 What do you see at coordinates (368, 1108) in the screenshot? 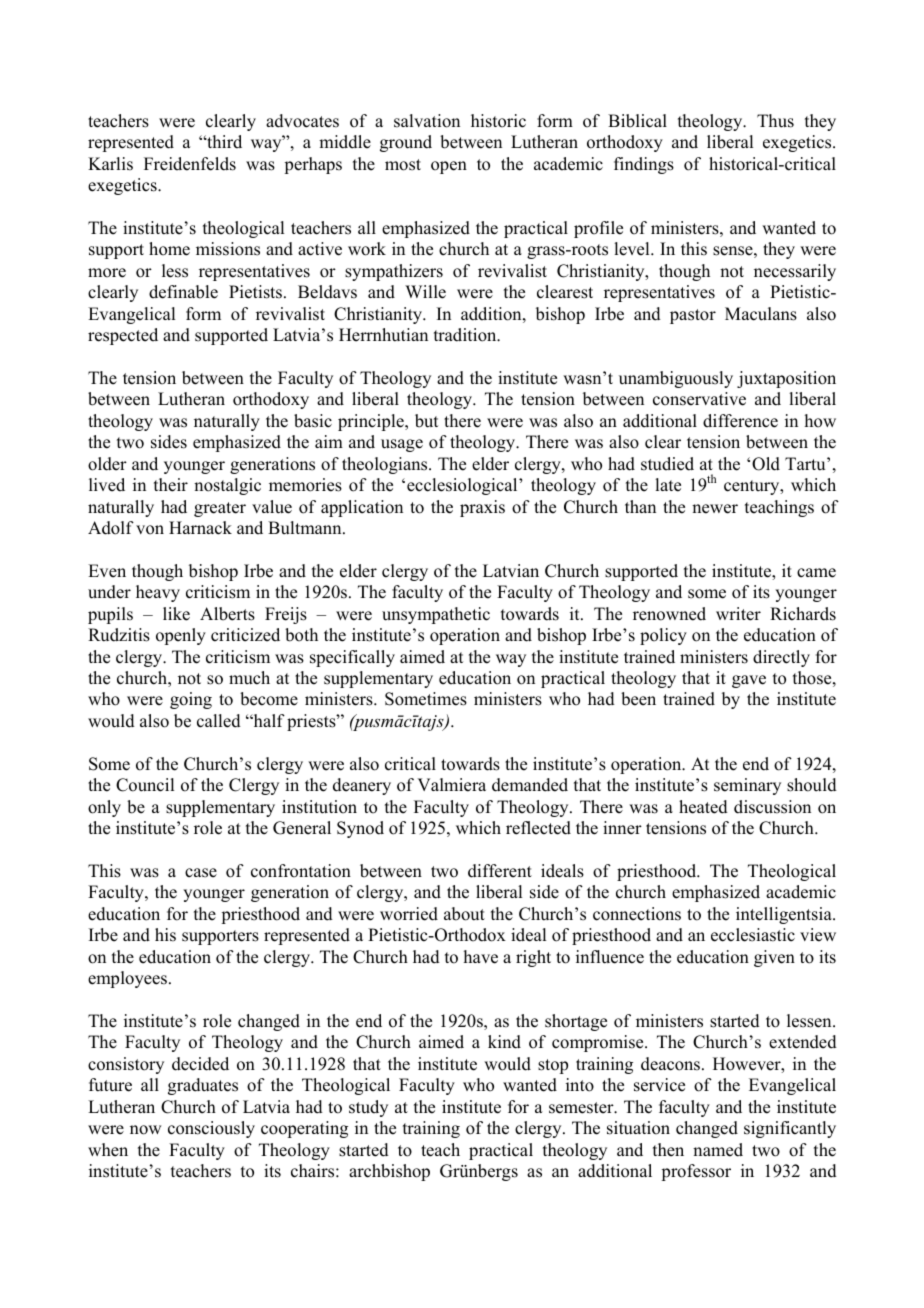
I see `study` at bounding box center [368, 1108].
